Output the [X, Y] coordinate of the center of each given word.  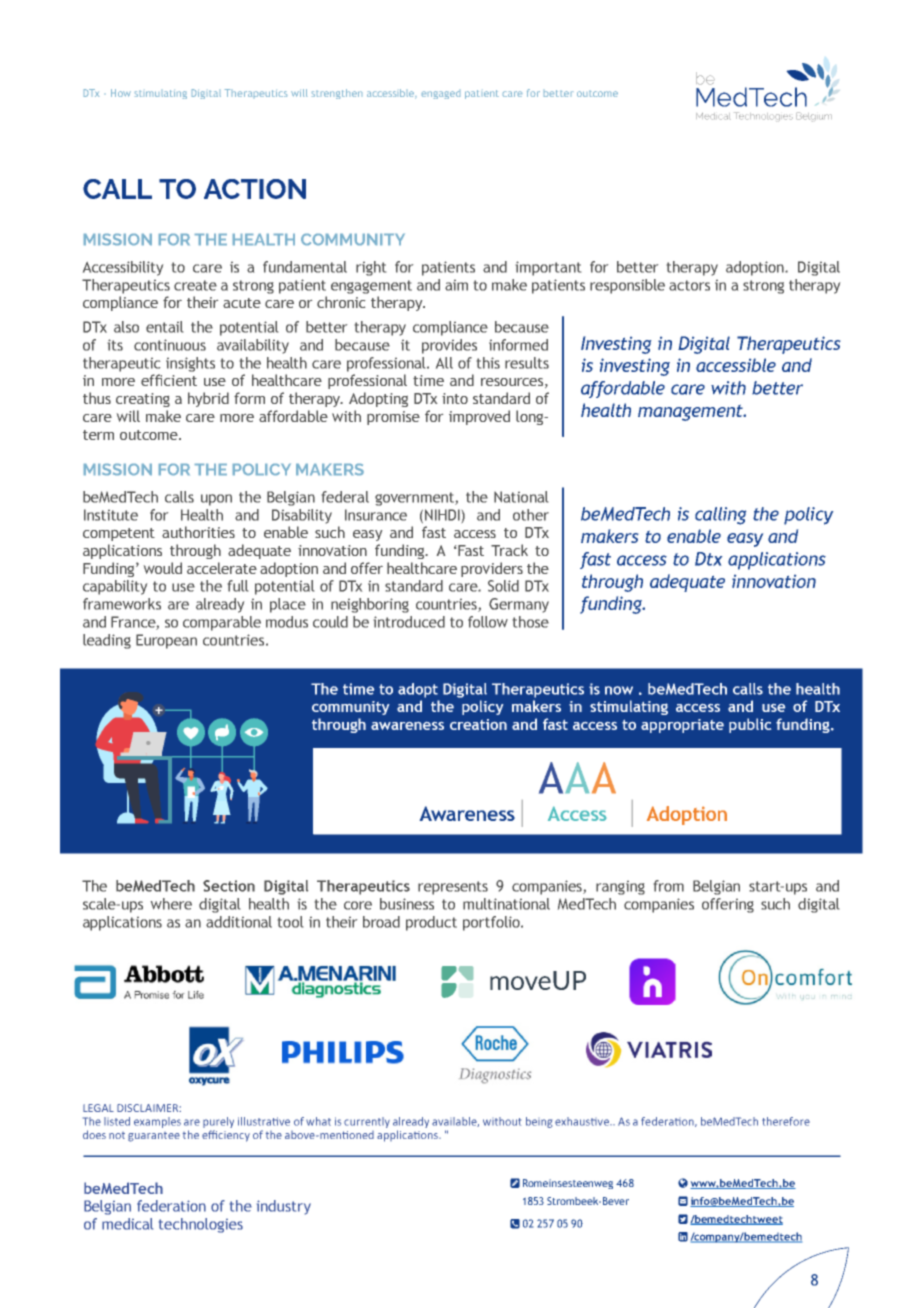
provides [449, 346]
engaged [441, 95]
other [531, 515]
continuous [170, 345]
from [669, 886]
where [171, 904]
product [431, 923]
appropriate [682, 726]
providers [492, 569]
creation [478, 724]
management [691, 413]
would [163, 568]
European [166, 641]
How [121, 93]
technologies [201, 1225]
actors [689, 285]
